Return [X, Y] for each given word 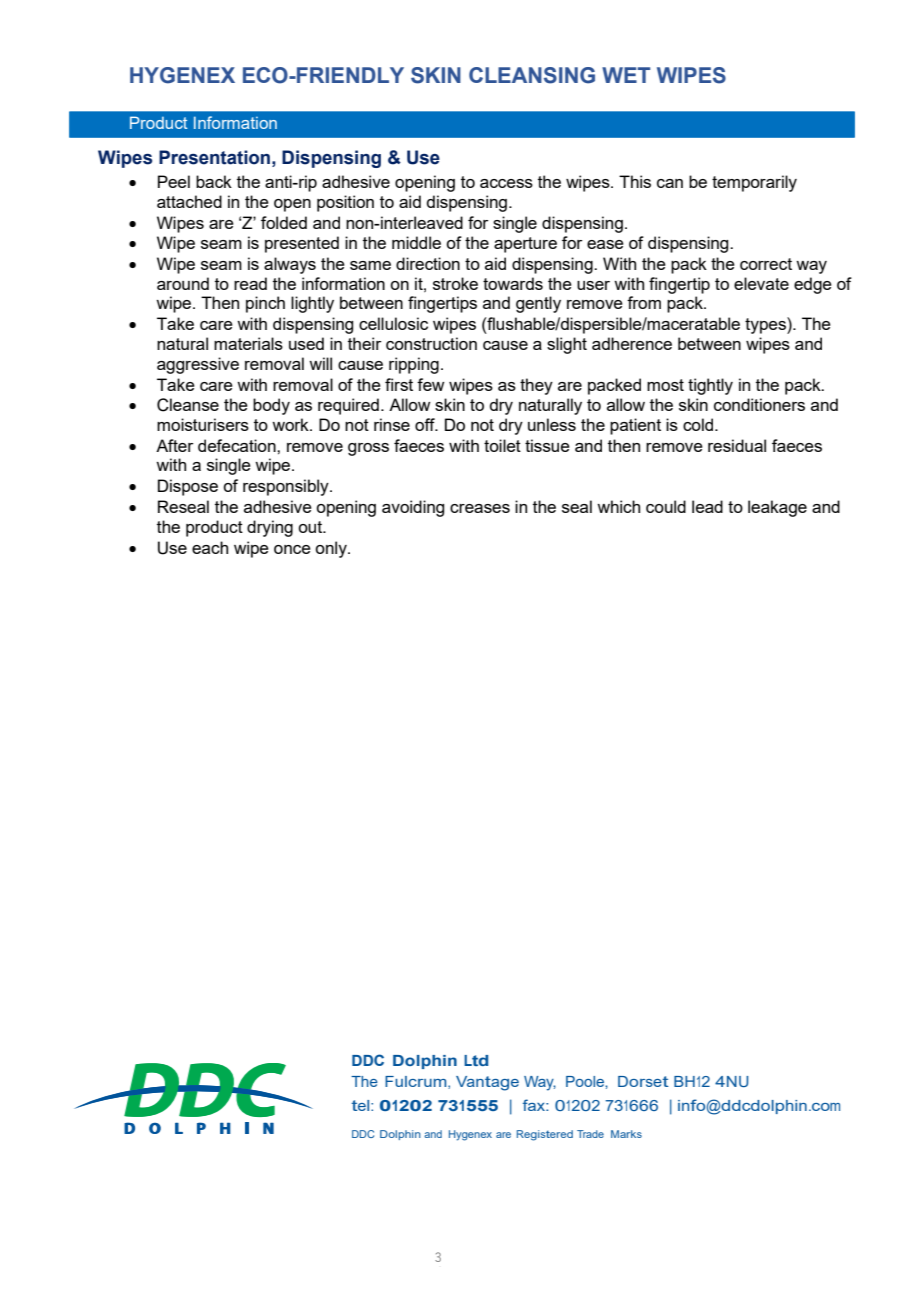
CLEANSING [532, 75]
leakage [777, 508]
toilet [502, 445]
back [214, 181]
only [332, 549]
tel [361, 1105]
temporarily [754, 183]
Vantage [487, 1083]
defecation [238, 445]
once [292, 549]
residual [737, 445]
